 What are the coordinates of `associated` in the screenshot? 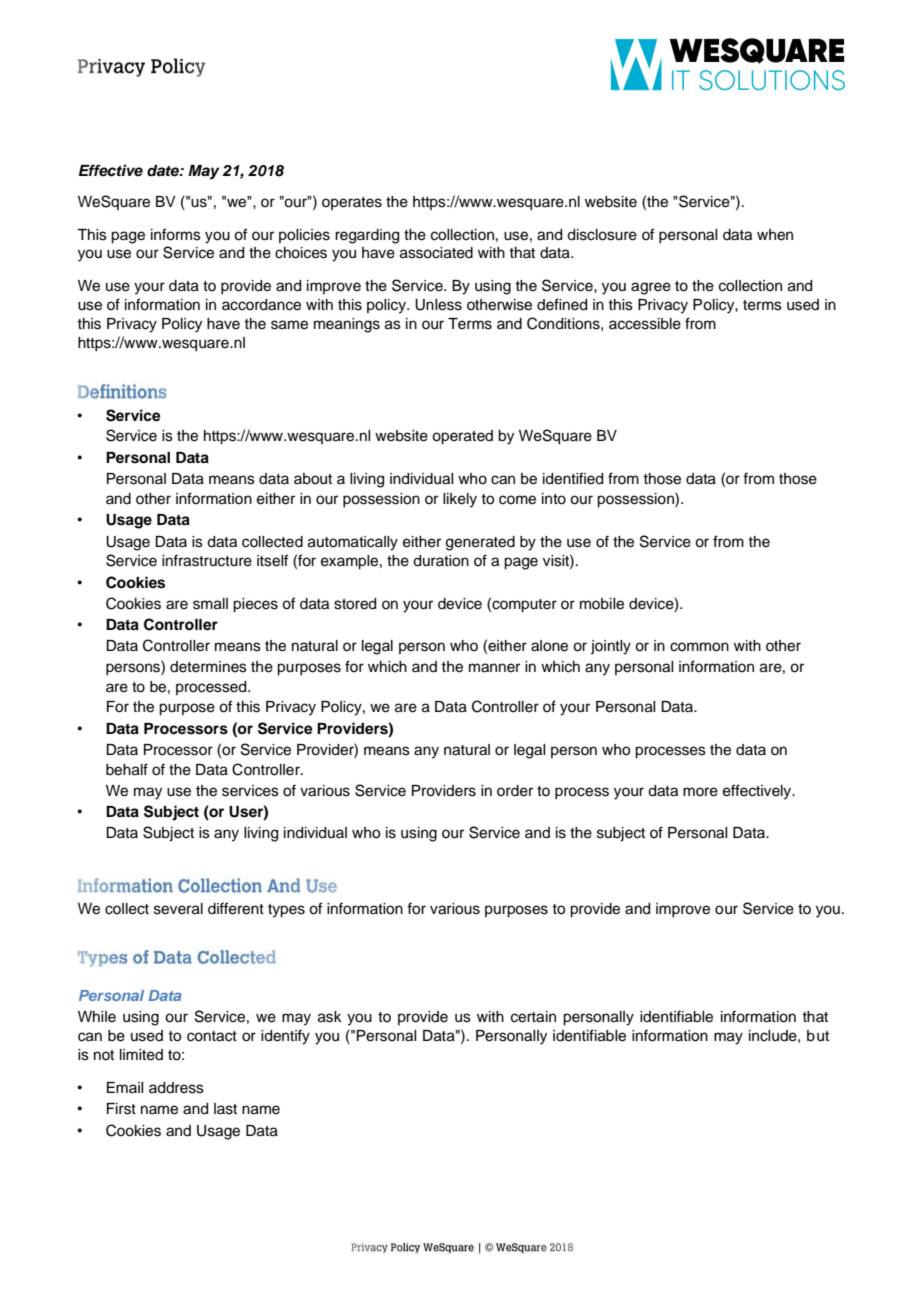 It's located at (436, 253).
